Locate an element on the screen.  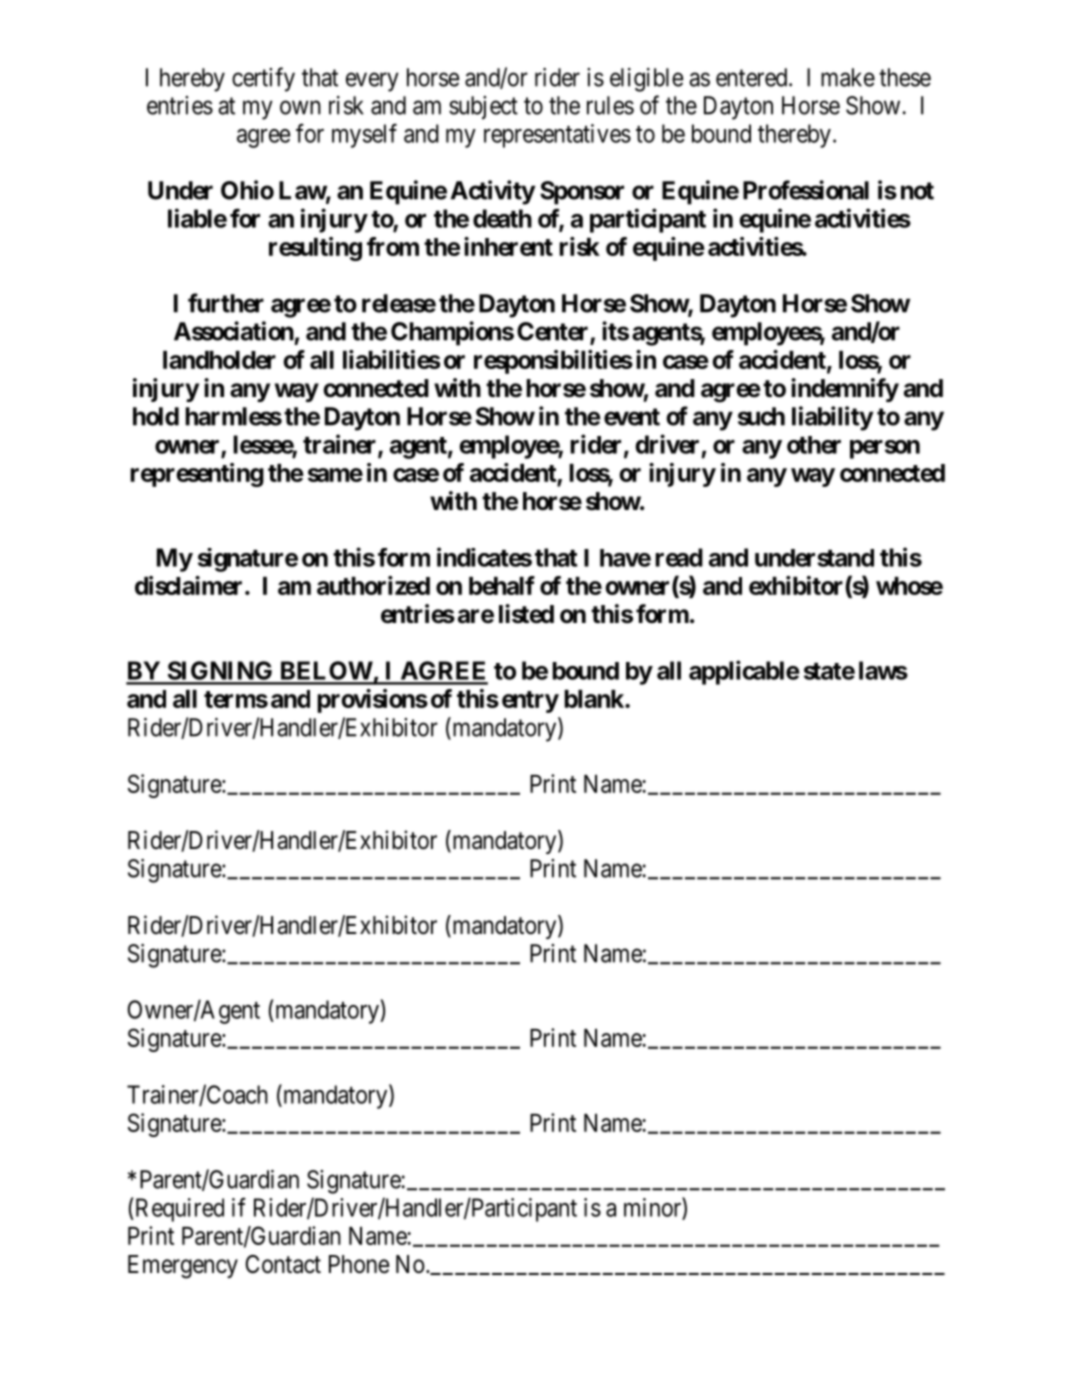
make is located at coordinates (848, 77).
